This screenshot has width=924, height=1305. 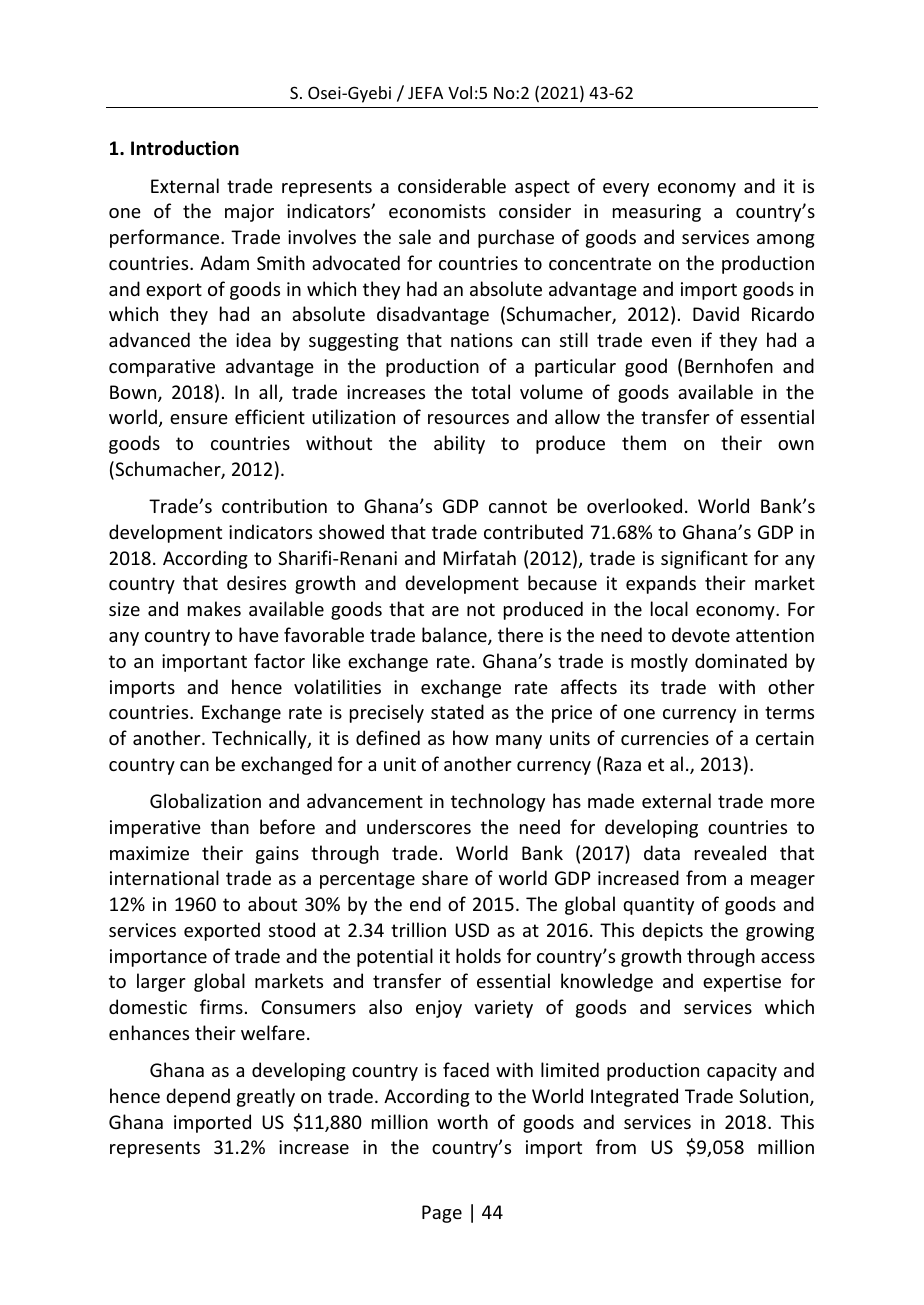 I want to click on Introduction, so click(x=185, y=148).
